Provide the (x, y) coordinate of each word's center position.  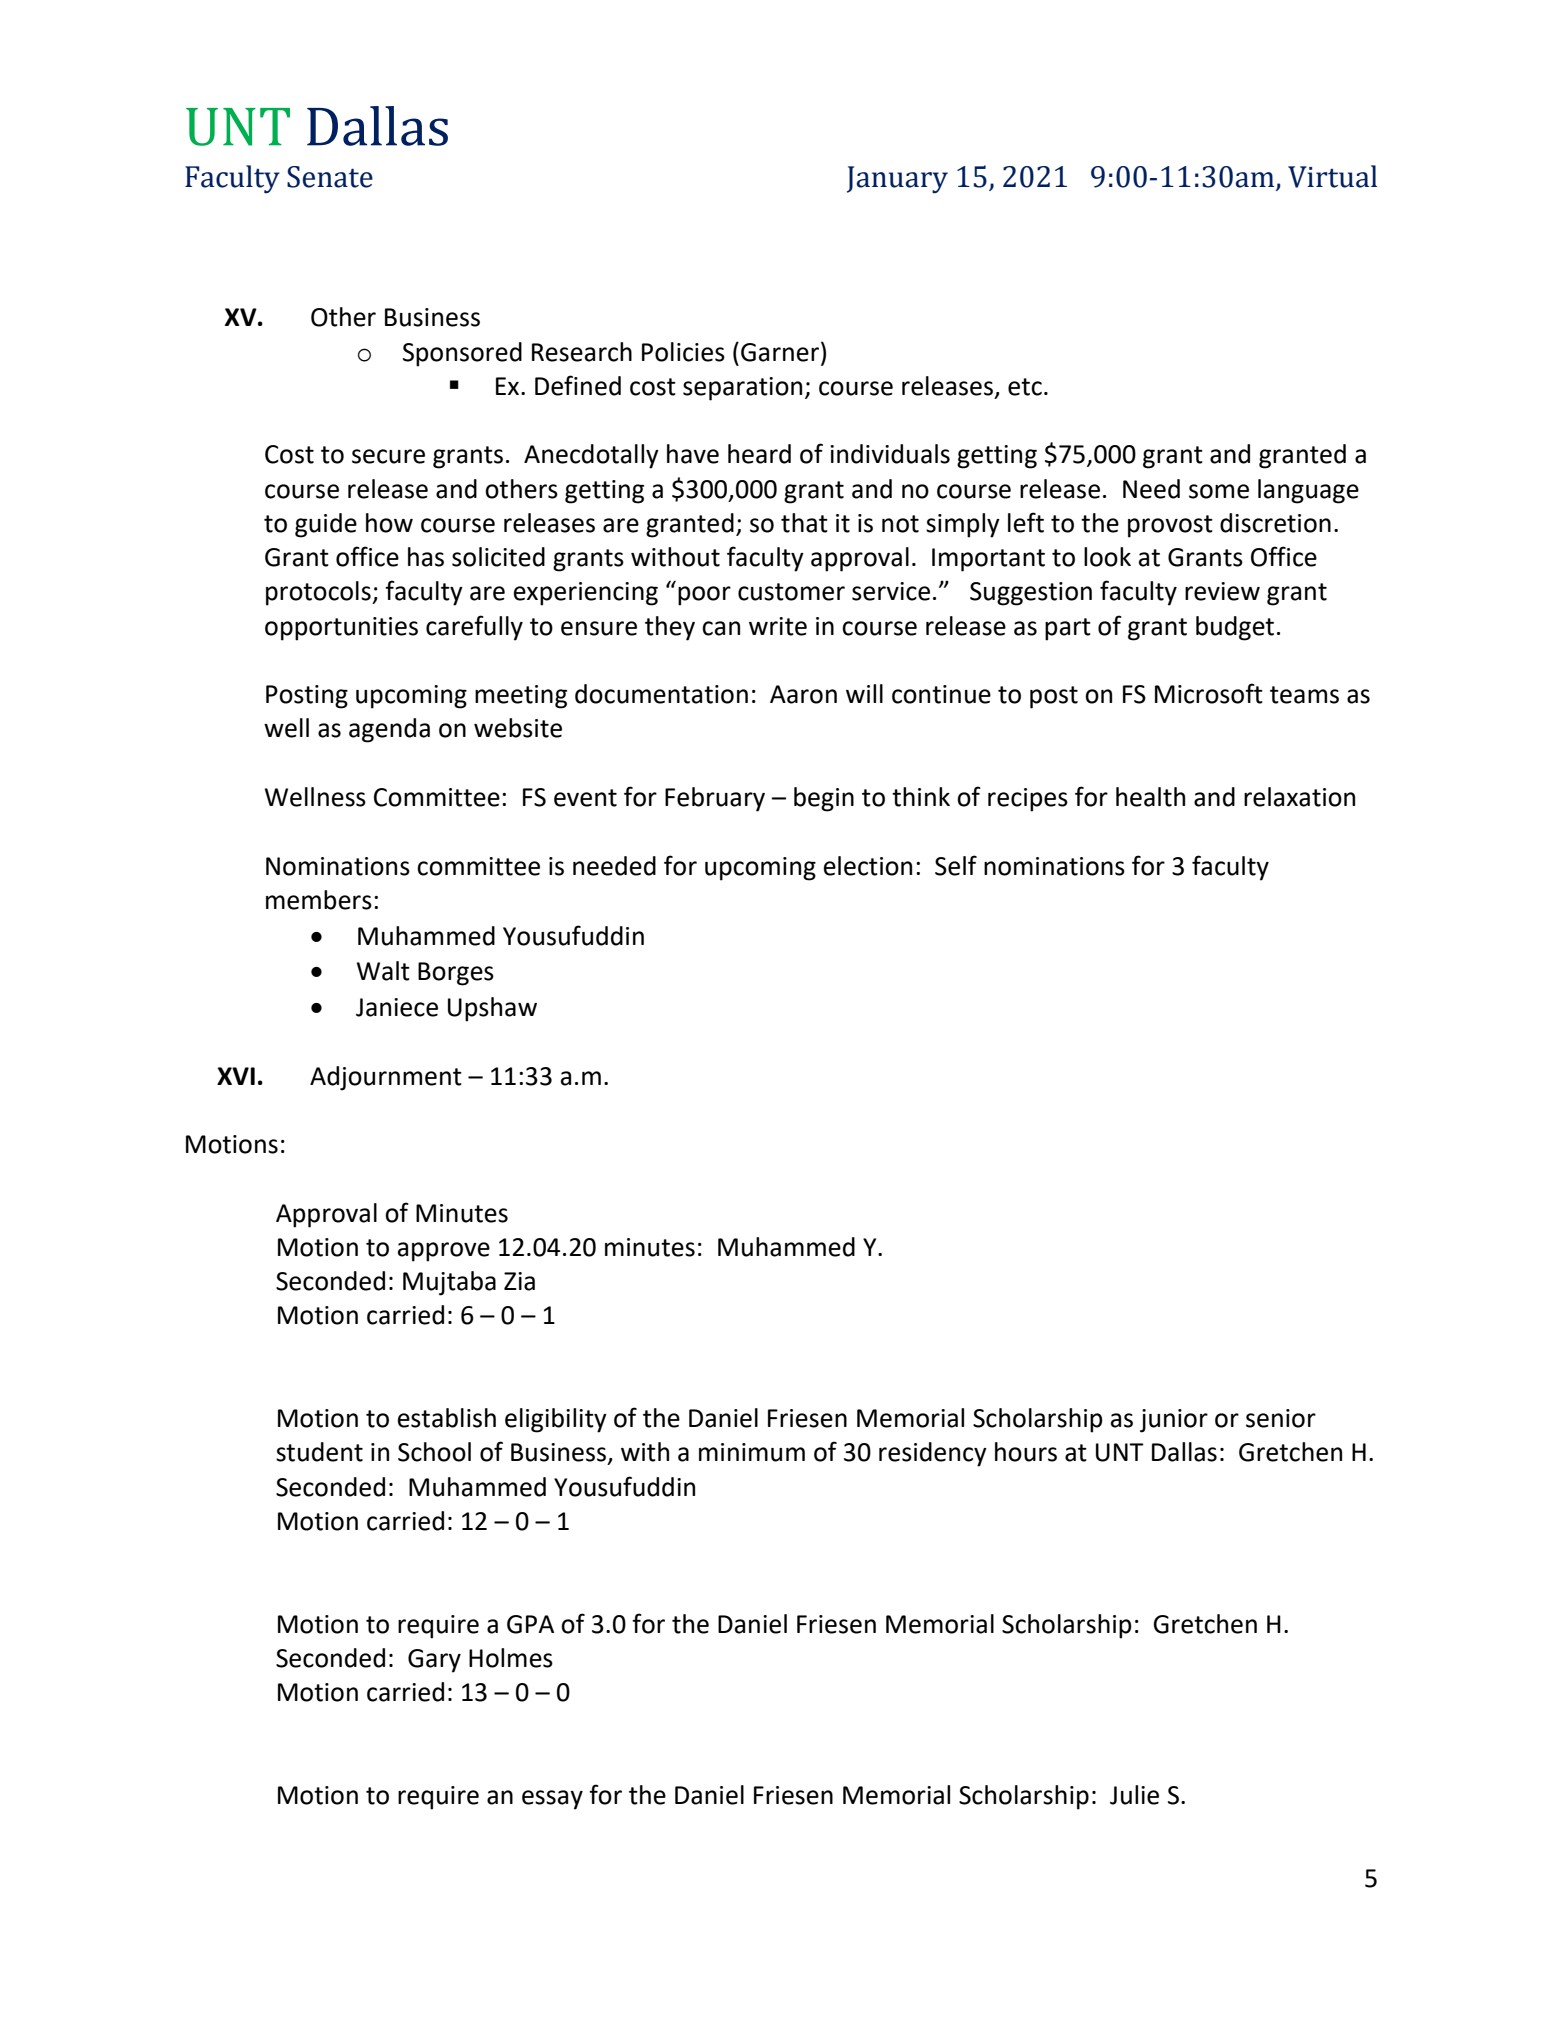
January (897, 180)
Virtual (1332, 176)
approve (444, 1252)
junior (1174, 1421)
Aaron (803, 694)
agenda (389, 730)
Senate (330, 177)
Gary (434, 1661)
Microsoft (1209, 693)
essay (552, 1800)
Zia (519, 1281)
